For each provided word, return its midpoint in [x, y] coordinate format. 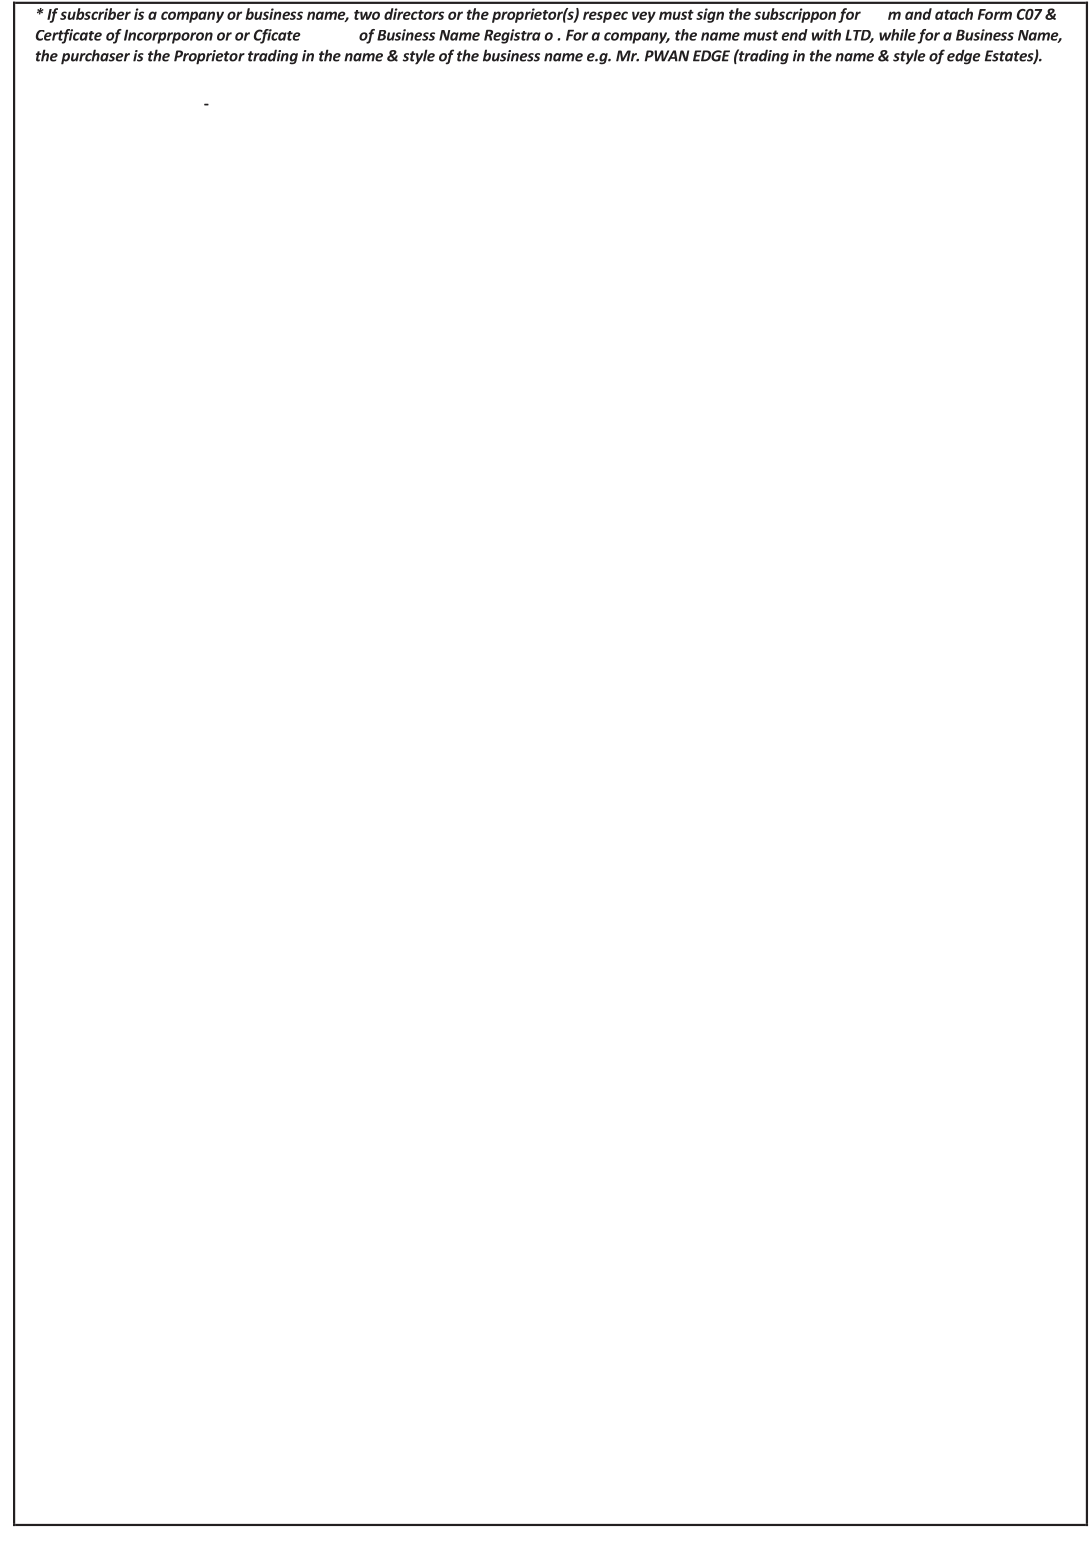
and [918, 14]
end [794, 35]
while [897, 35]
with [826, 35]
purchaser [95, 57]
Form [995, 14]
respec [605, 17]
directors [414, 14]
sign [710, 15]
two [367, 15]
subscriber [95, 14]
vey [644, 17]
